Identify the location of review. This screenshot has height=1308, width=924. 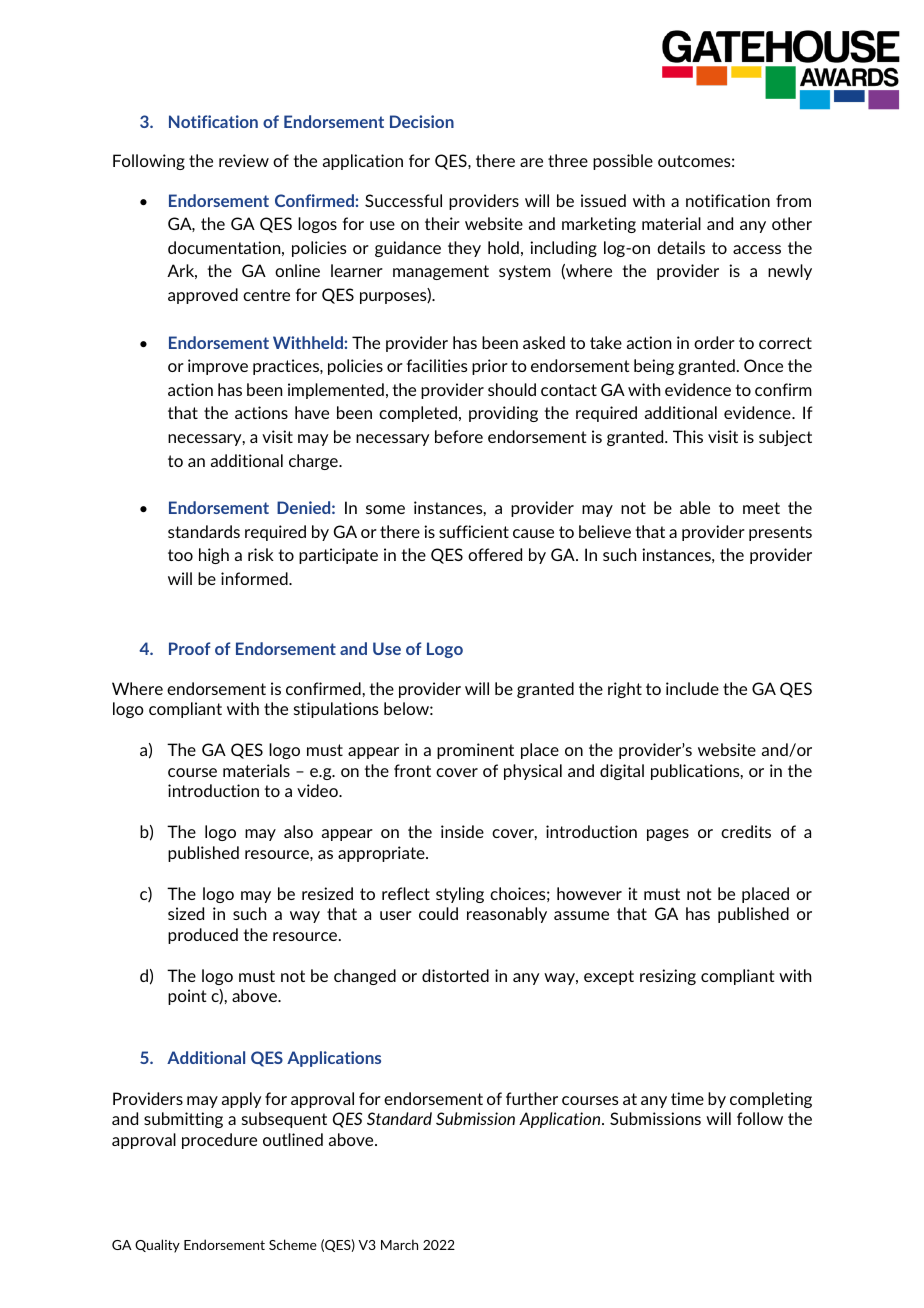
(244, 160).
